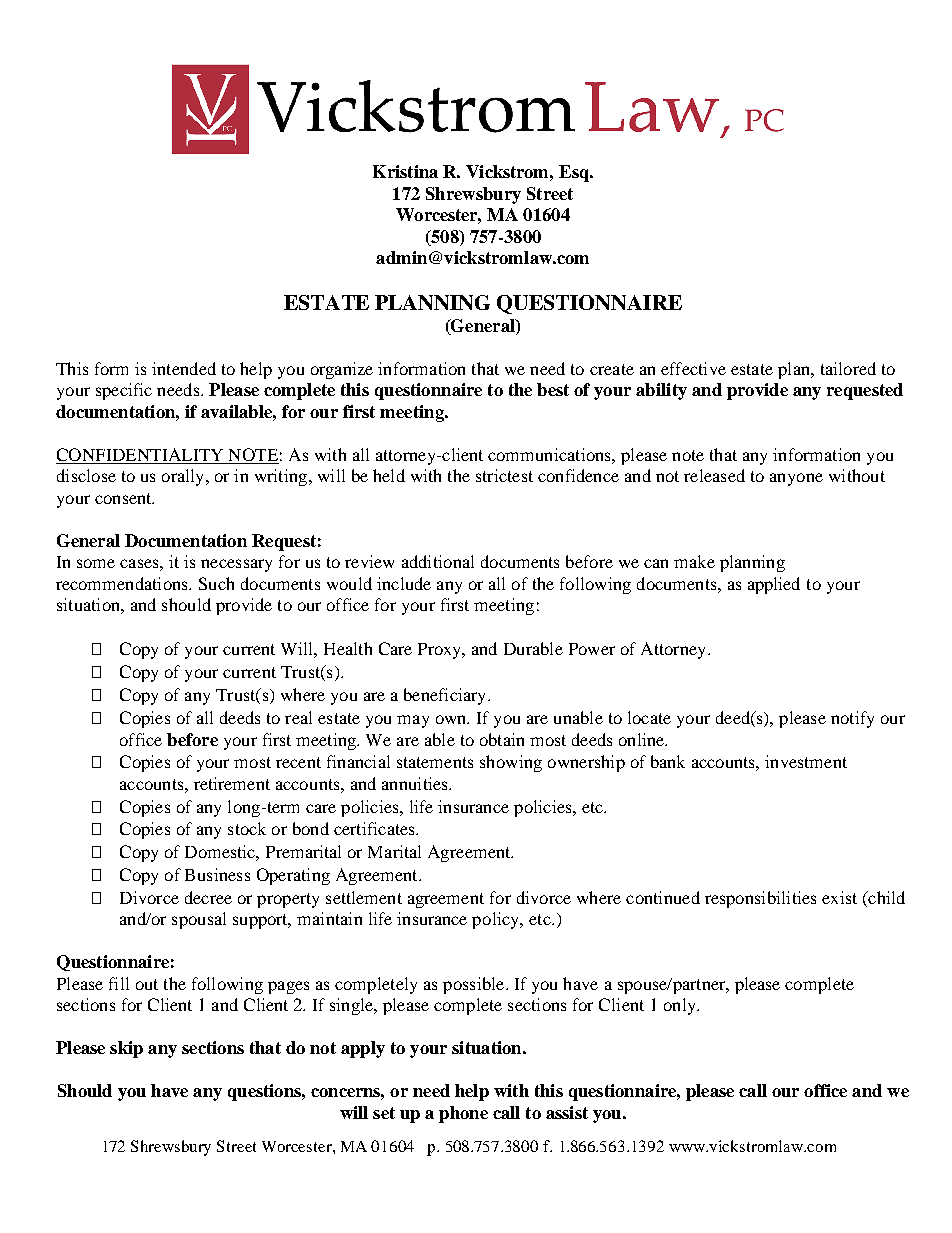 The image size is (952, 1233). I want to click on Such, so click(216, 583).
